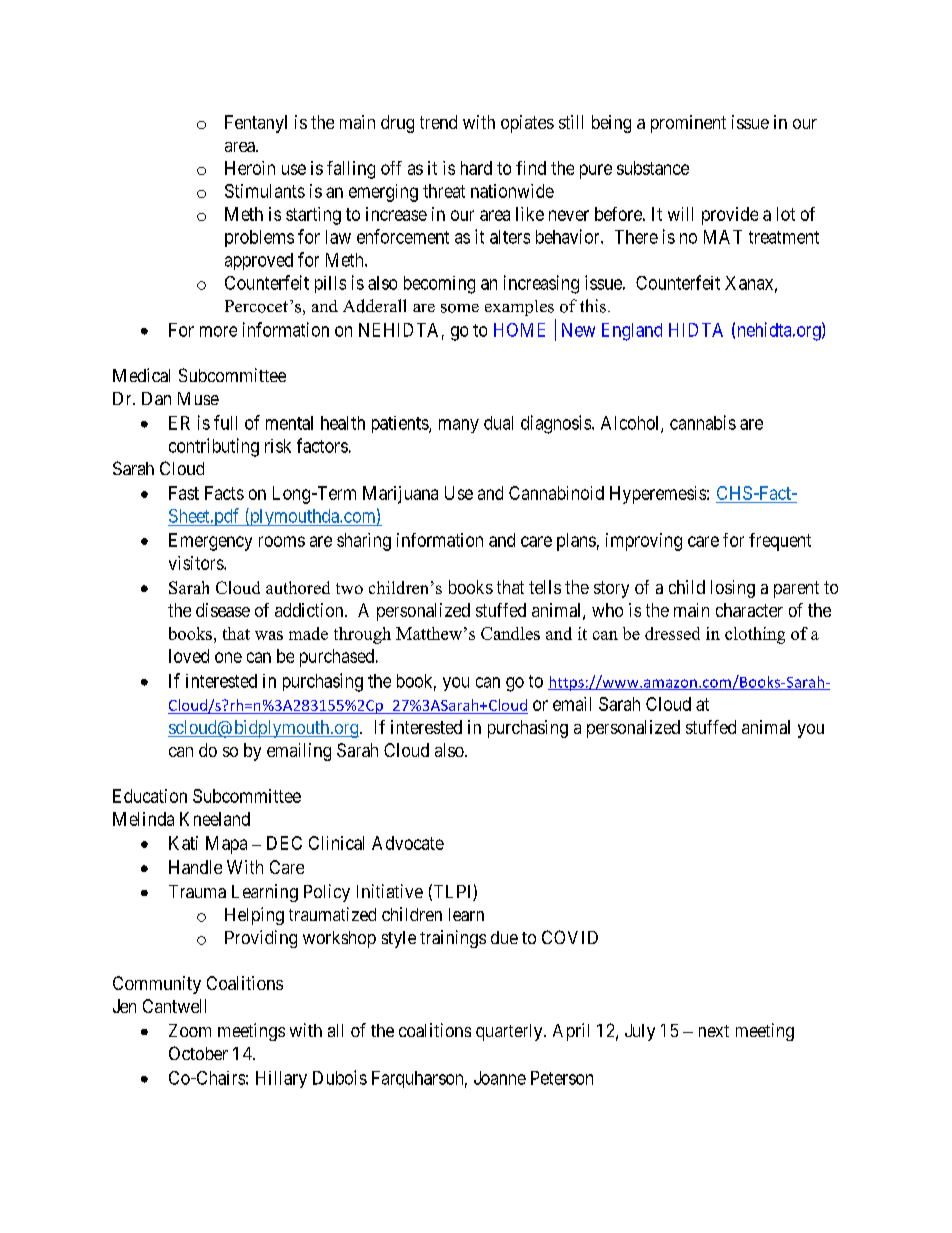 This screenshot has width=952, height=1233. Describe the element at coordinates (688, 124) in the screenshot. I see `prominent` at that location.
